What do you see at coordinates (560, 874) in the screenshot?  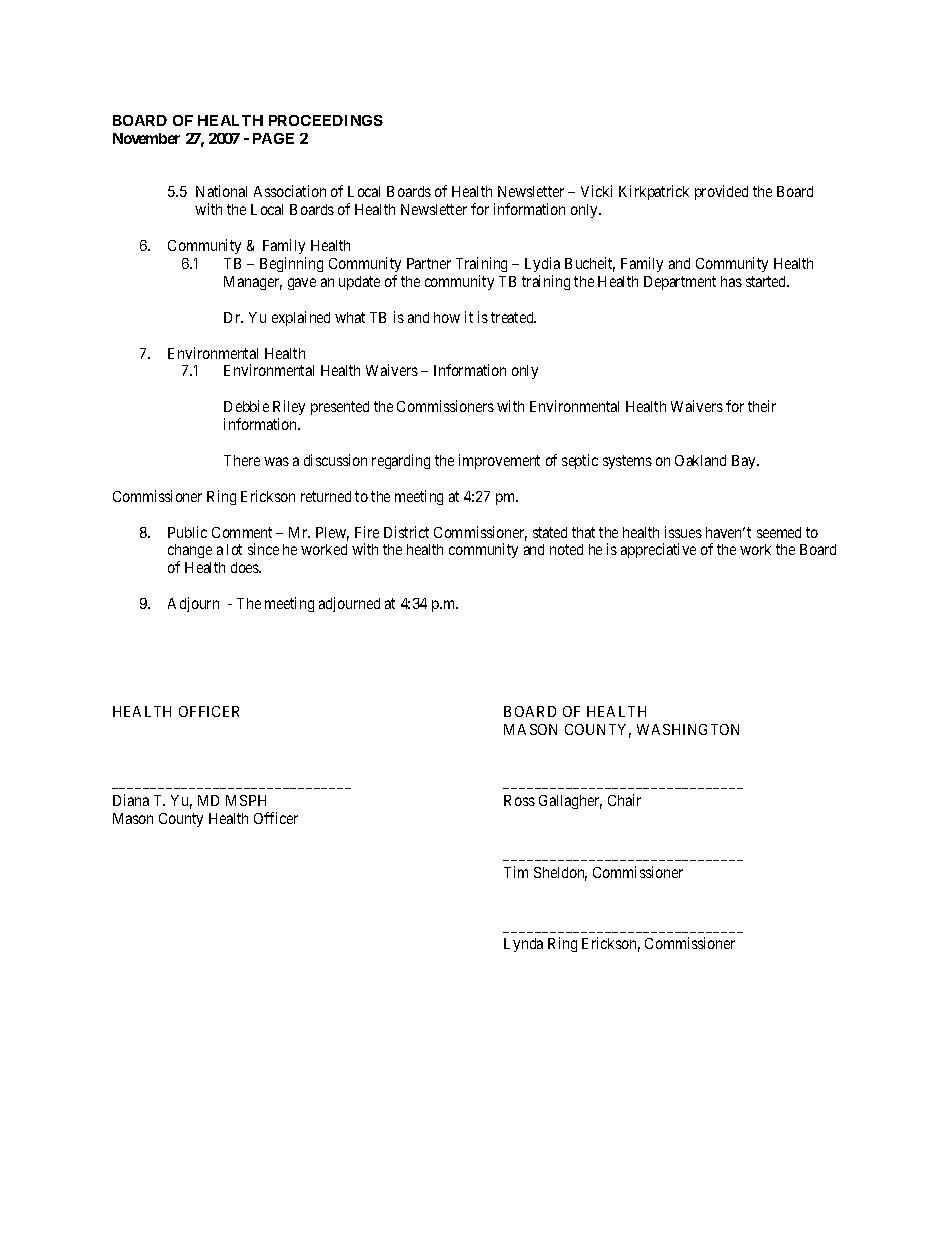 I see `Sheldon` at bounding box center [560, 874].
